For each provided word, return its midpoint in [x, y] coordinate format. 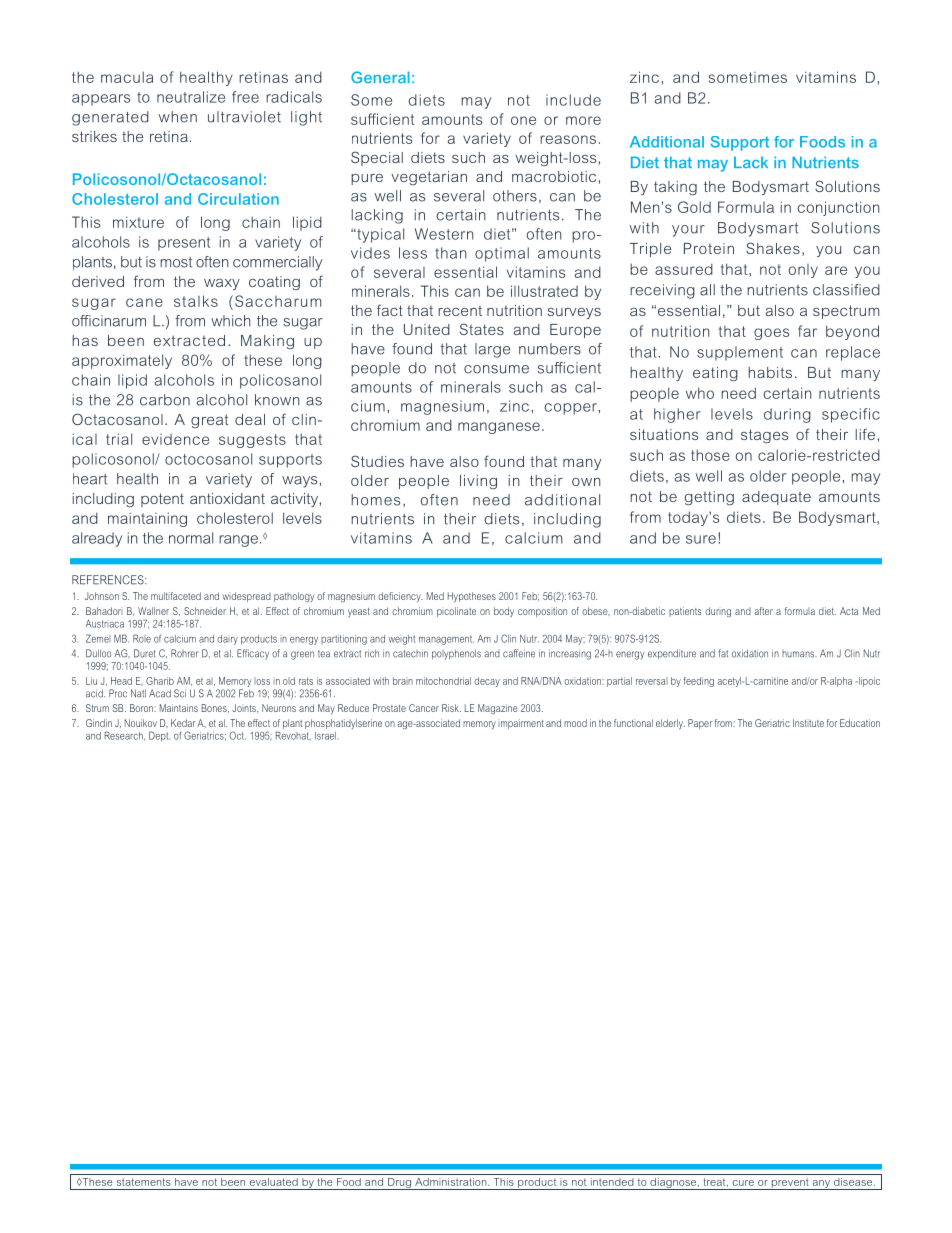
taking [675, 188]
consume [496, 369]
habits [770, 372]
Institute [808, 723]
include [573, 100]
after [763, 611]
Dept [159, 736]
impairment [521, 724]
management [446, 640]
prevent [790, 1184]
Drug [400, 1184]
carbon [165, 400]
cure [743, 1183]
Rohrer [184, 653]
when [178, 117]
